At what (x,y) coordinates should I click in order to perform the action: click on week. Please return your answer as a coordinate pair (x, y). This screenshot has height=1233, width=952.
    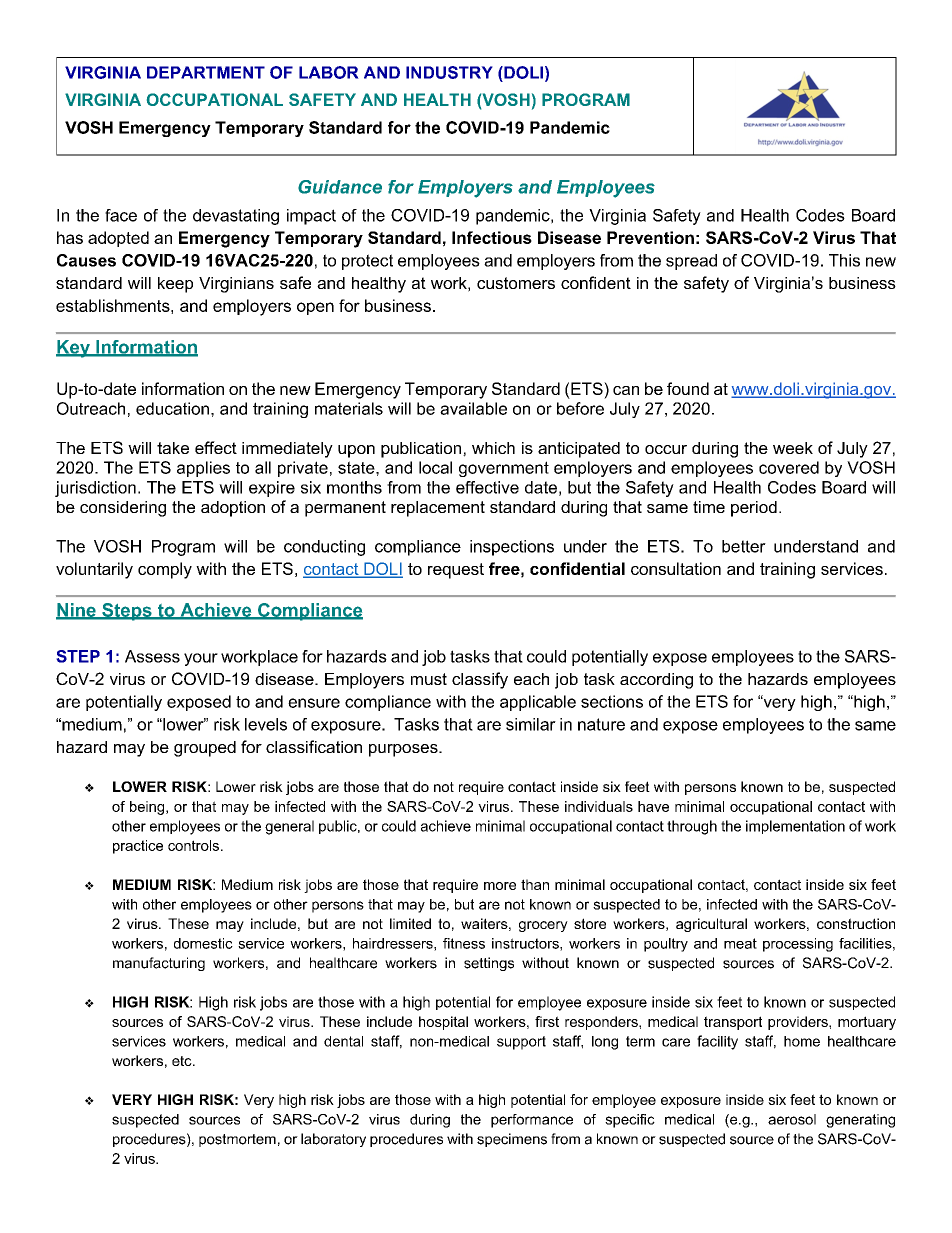
    Looking at the image, I should click on (793, 448).
